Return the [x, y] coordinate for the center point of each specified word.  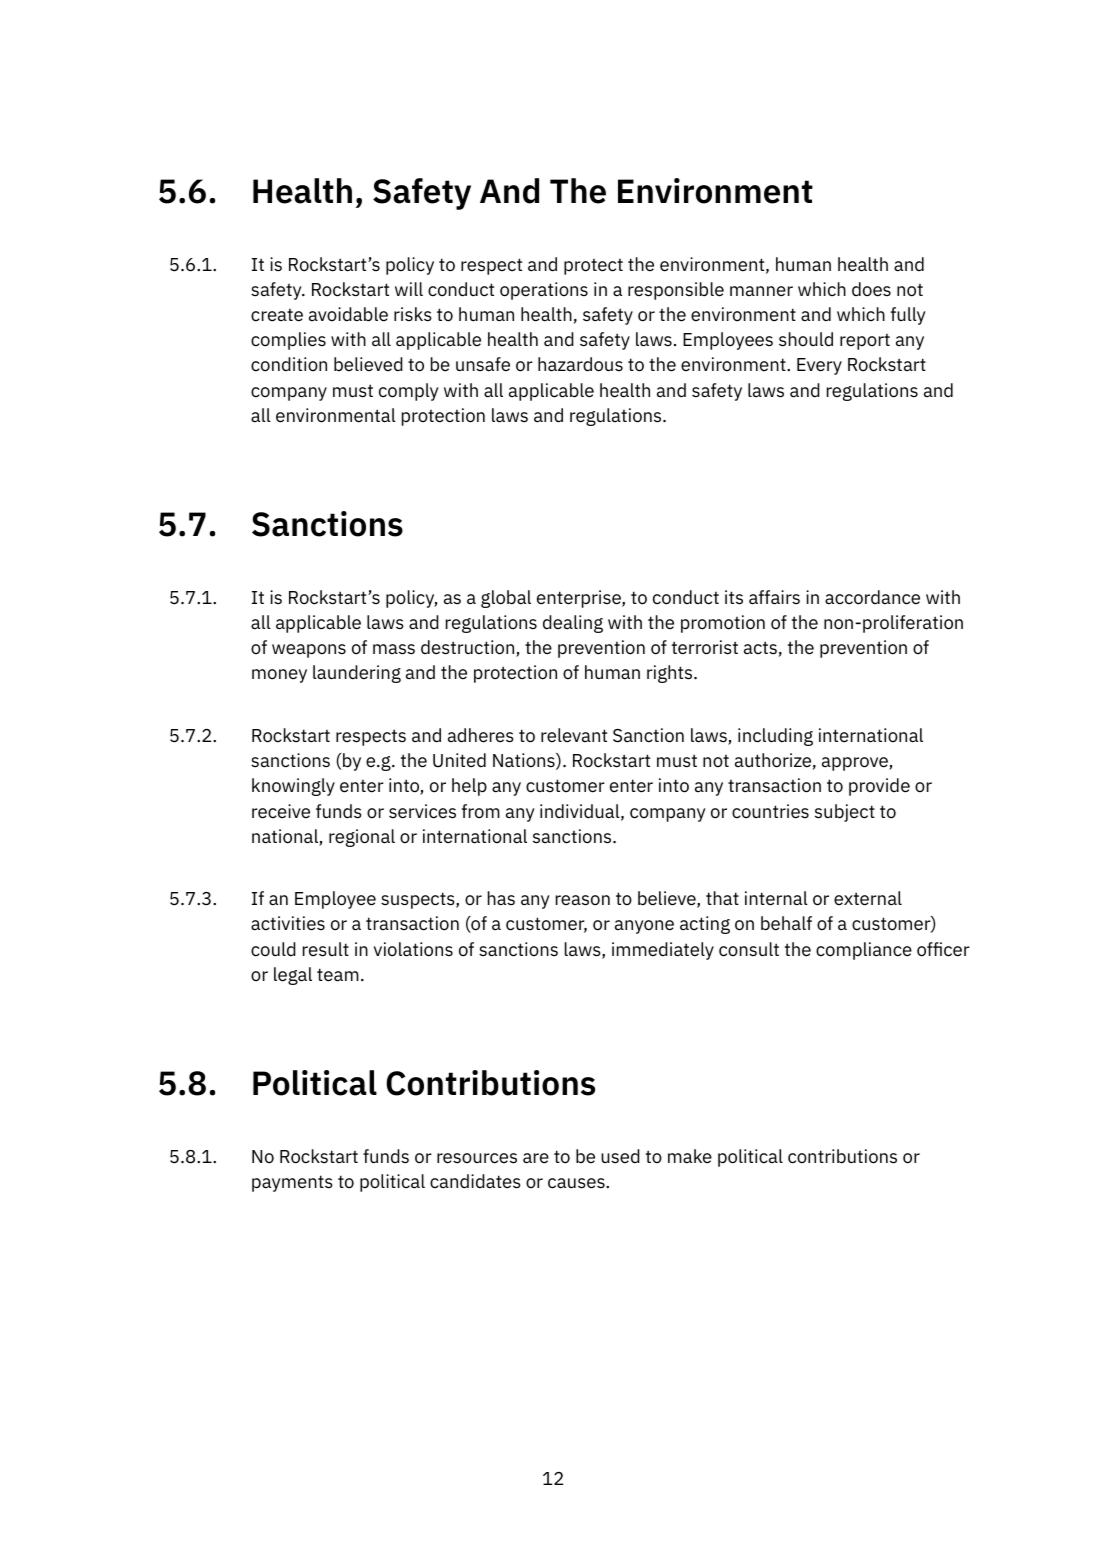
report [865, 342]
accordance [872, 597]
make [690, 1156]
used [620, 1156]
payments [292, 1183]
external [868, 898]
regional [362, 838]
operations [544, 291]
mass [394, 649]
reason [583, 900]
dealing [573, 624]
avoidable [348, 314]
